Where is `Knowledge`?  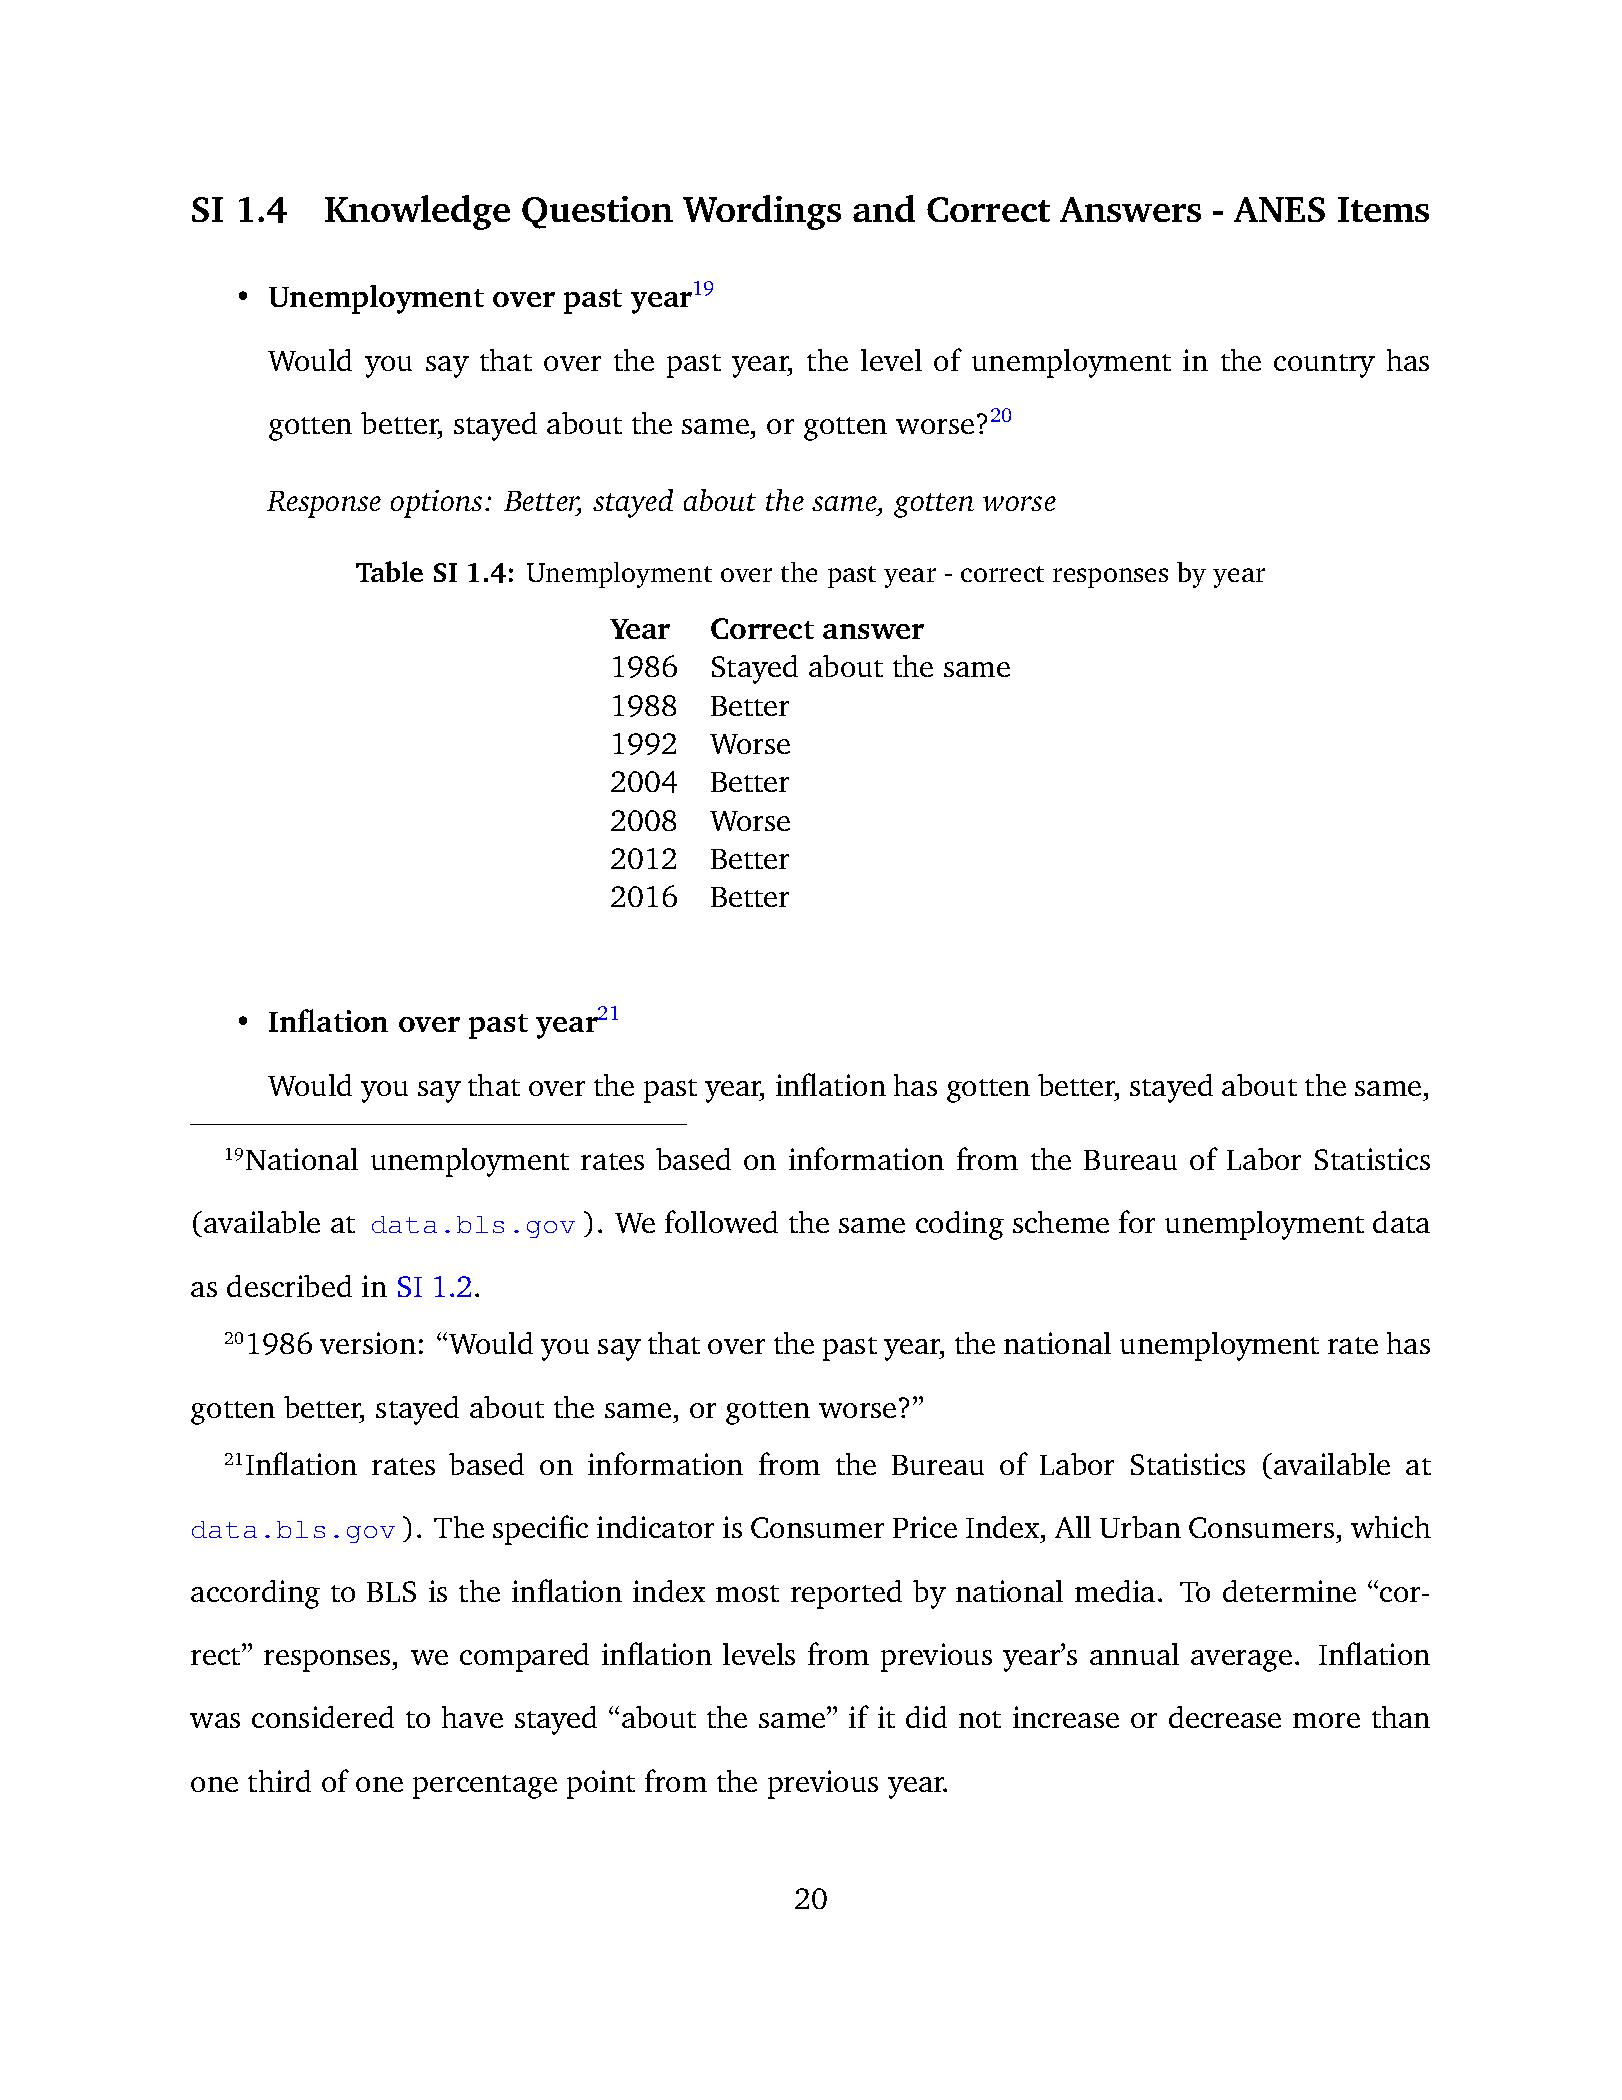
Knowledge is located at coordinates (417, 212).
